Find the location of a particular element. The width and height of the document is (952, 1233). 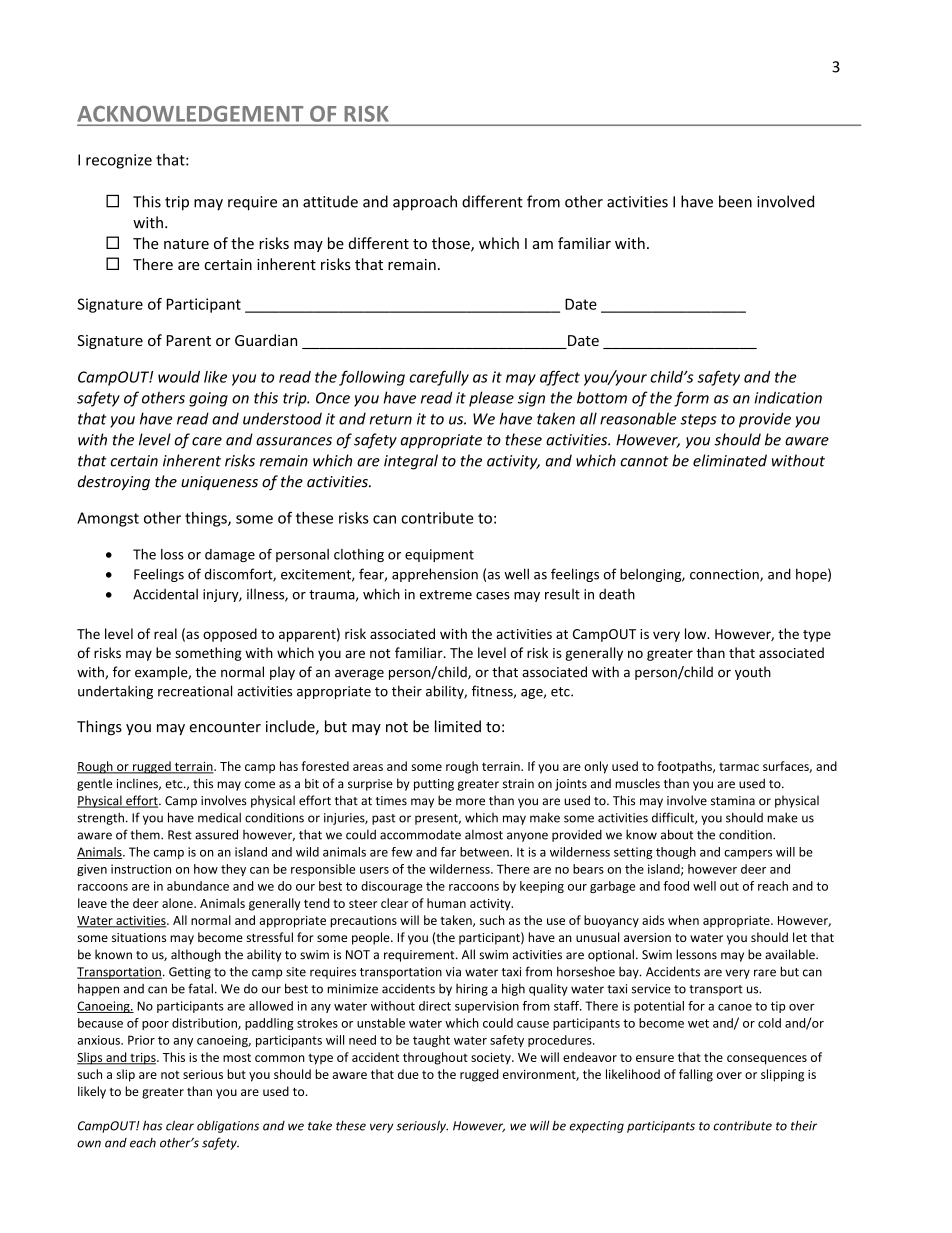

medical is located at coordinates (219, 817).
